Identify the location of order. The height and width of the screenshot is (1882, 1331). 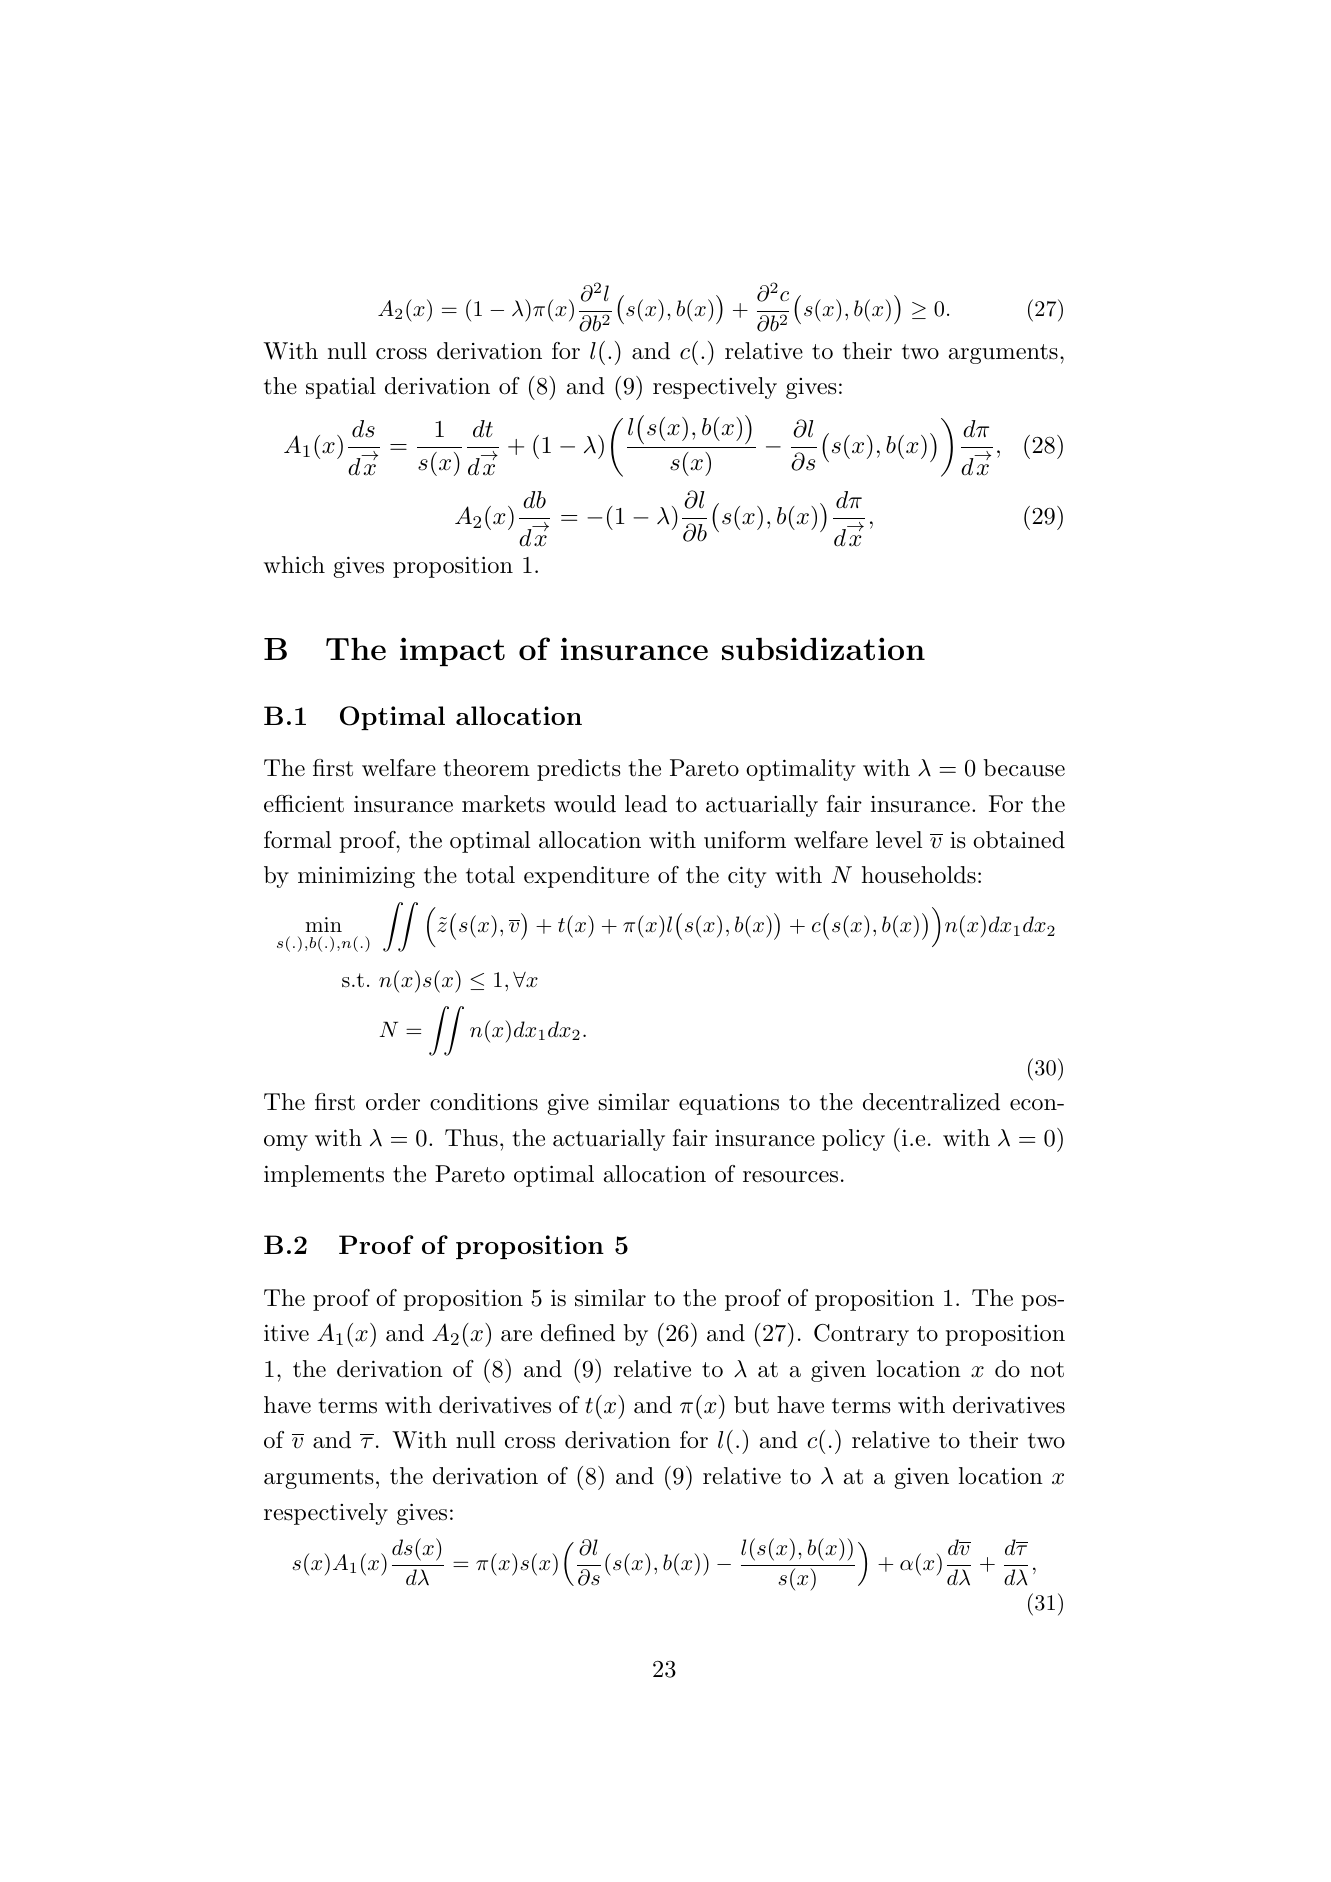
(393, 1102).
